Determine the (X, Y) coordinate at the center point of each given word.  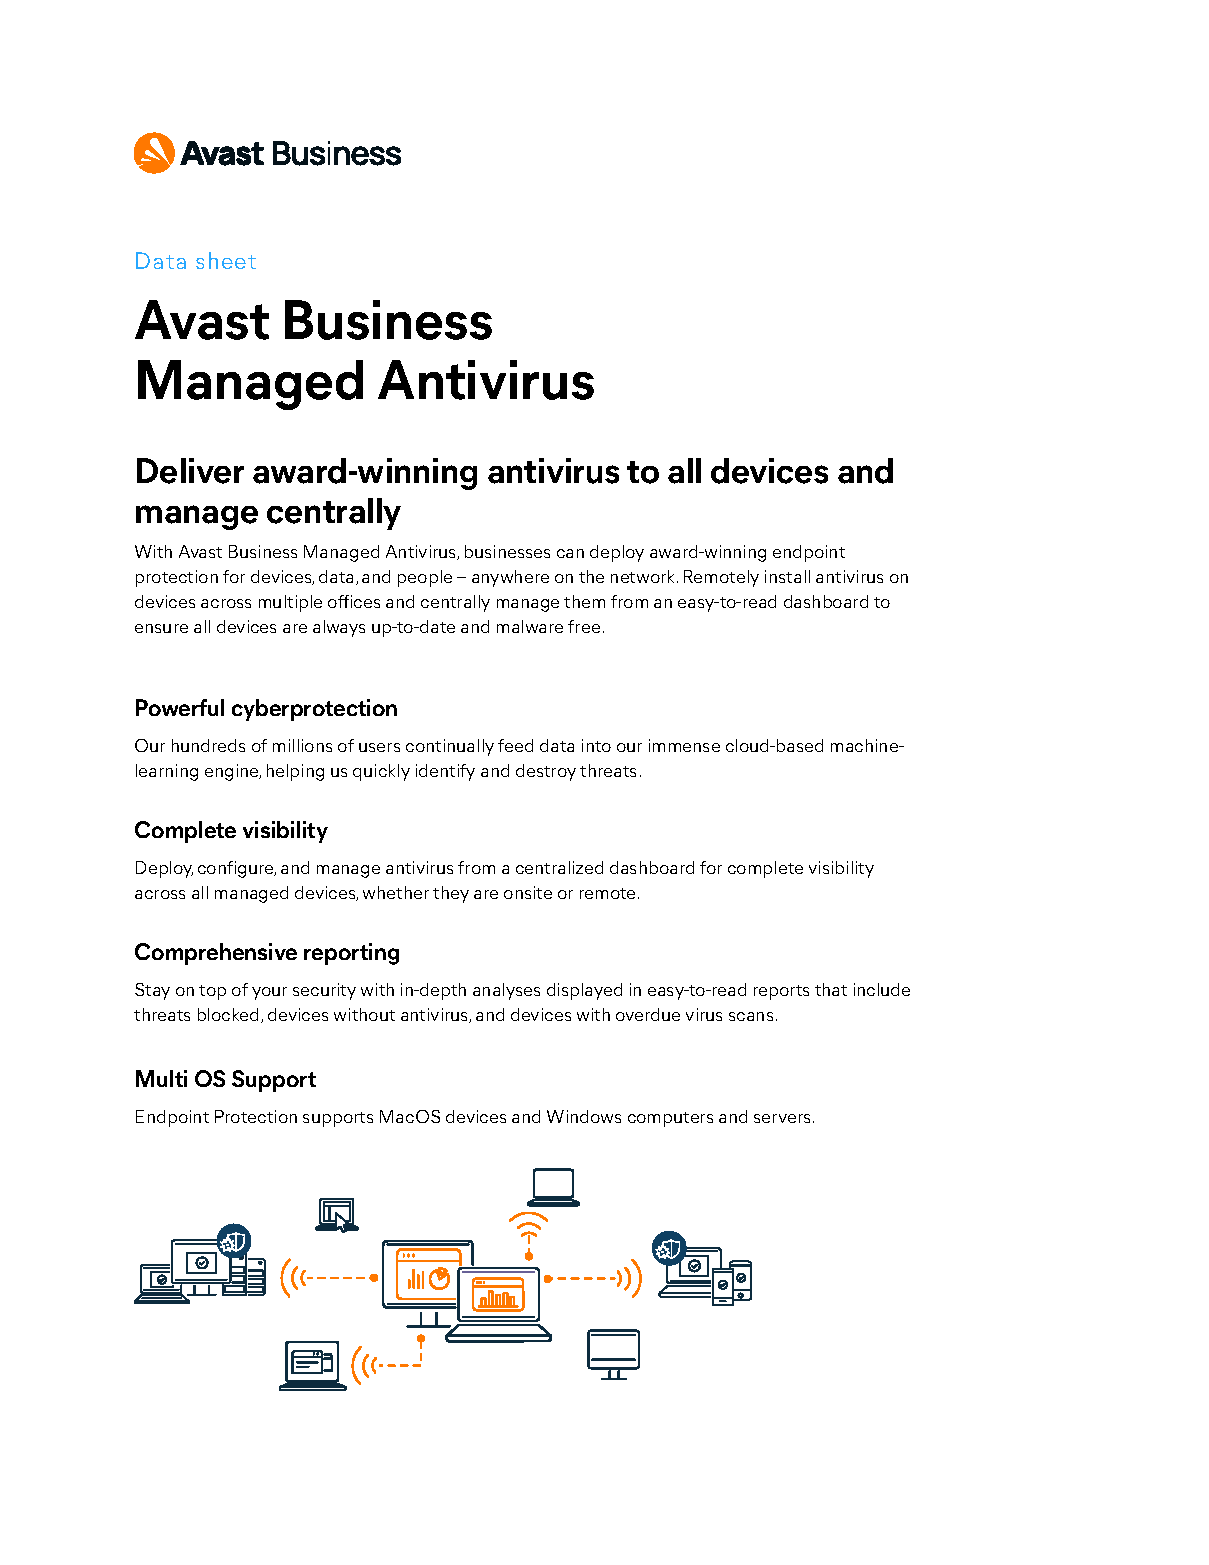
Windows (584, 1116)
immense (684, 745)
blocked (230, 1015)
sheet (226, 260)
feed (515, 745)
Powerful (180, 707)
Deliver (190, 471)
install (787, 576)
